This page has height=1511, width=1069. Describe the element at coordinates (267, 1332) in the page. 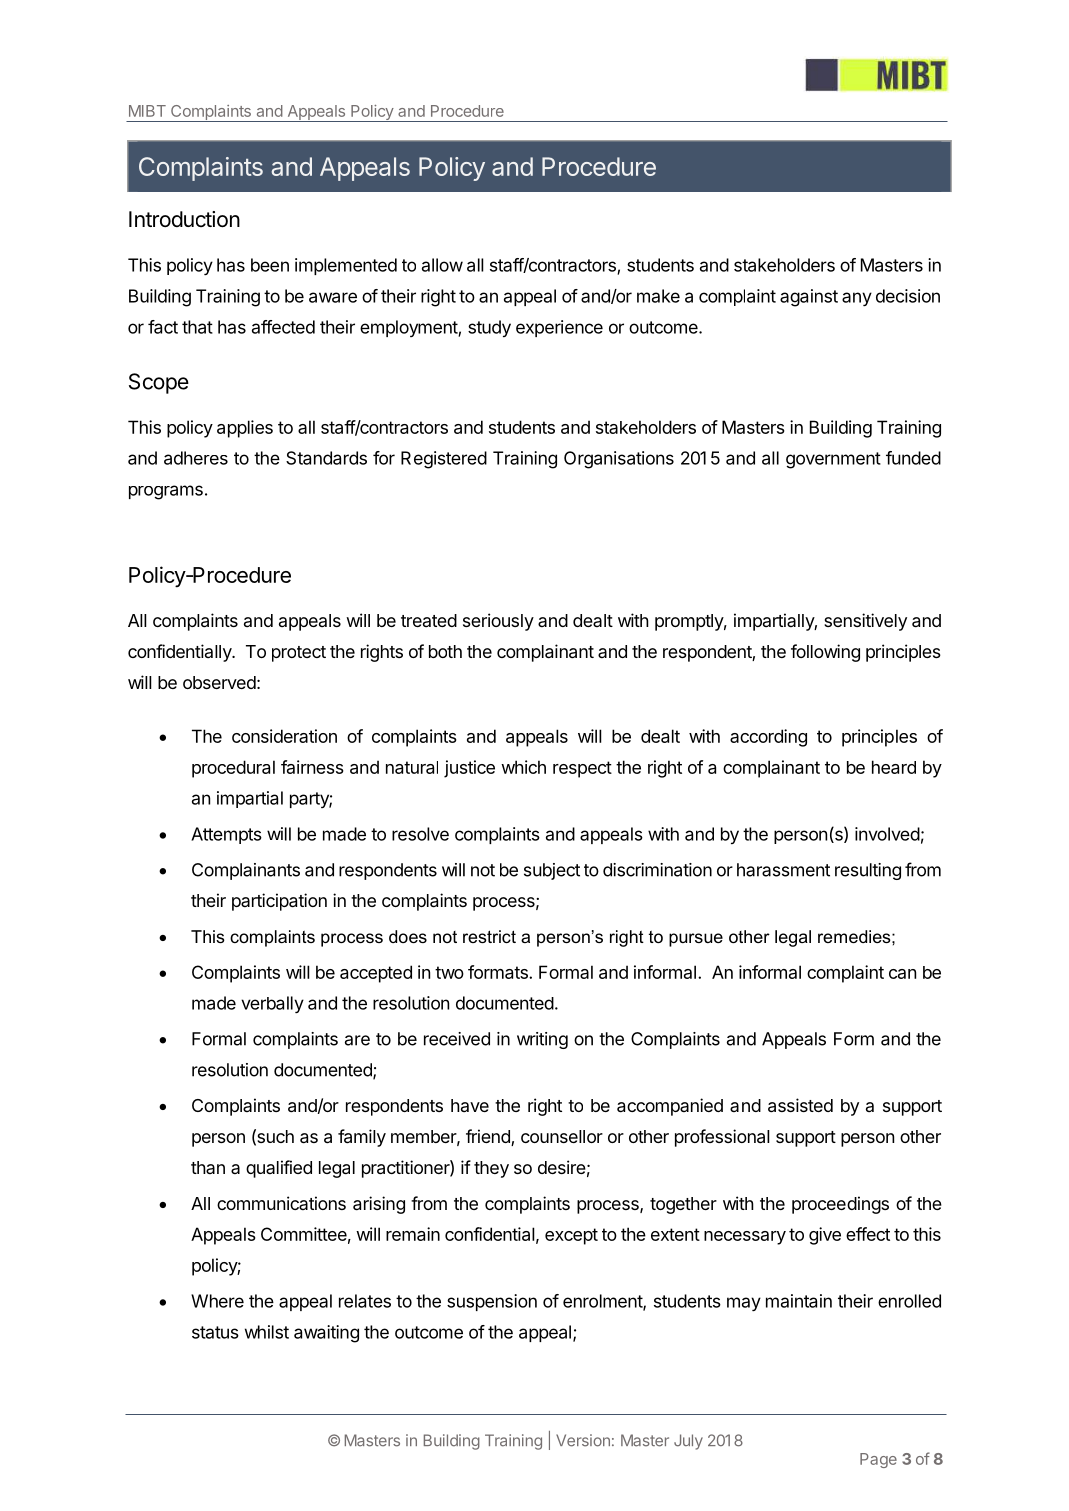

I see `whilst` at that location.
